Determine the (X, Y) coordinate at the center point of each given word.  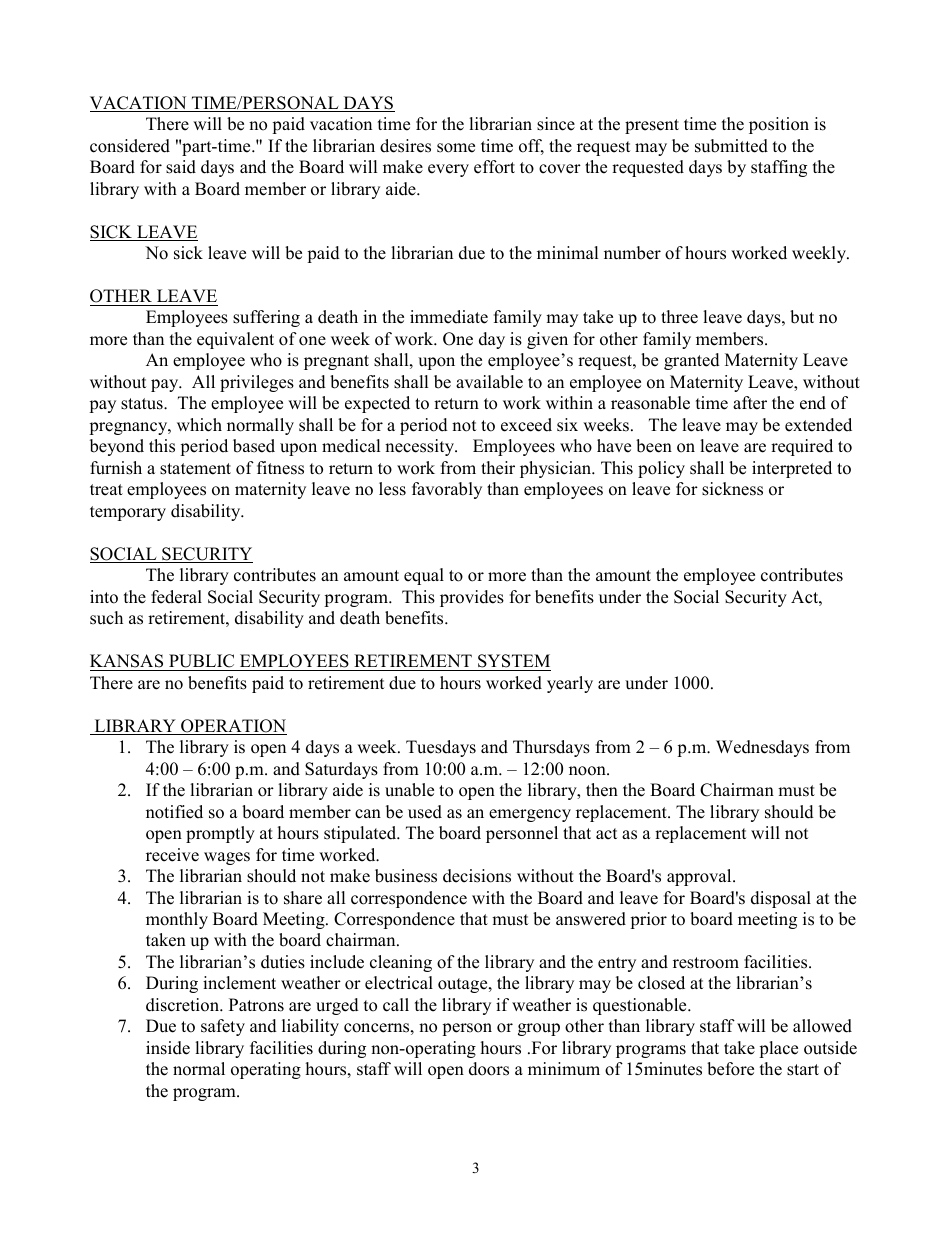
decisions (477, 876)
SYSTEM (514, 661)
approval (700, 877)
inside (168, 1048)
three (679, 317)
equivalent (235, 340)
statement (195, 469)
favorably (447, 490)
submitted (731, 146)
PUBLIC (201, 661)
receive (172, 855)
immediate (449, 317)
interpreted (792, 469)
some (456, 148)
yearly (570, 684)
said (181, 167)
